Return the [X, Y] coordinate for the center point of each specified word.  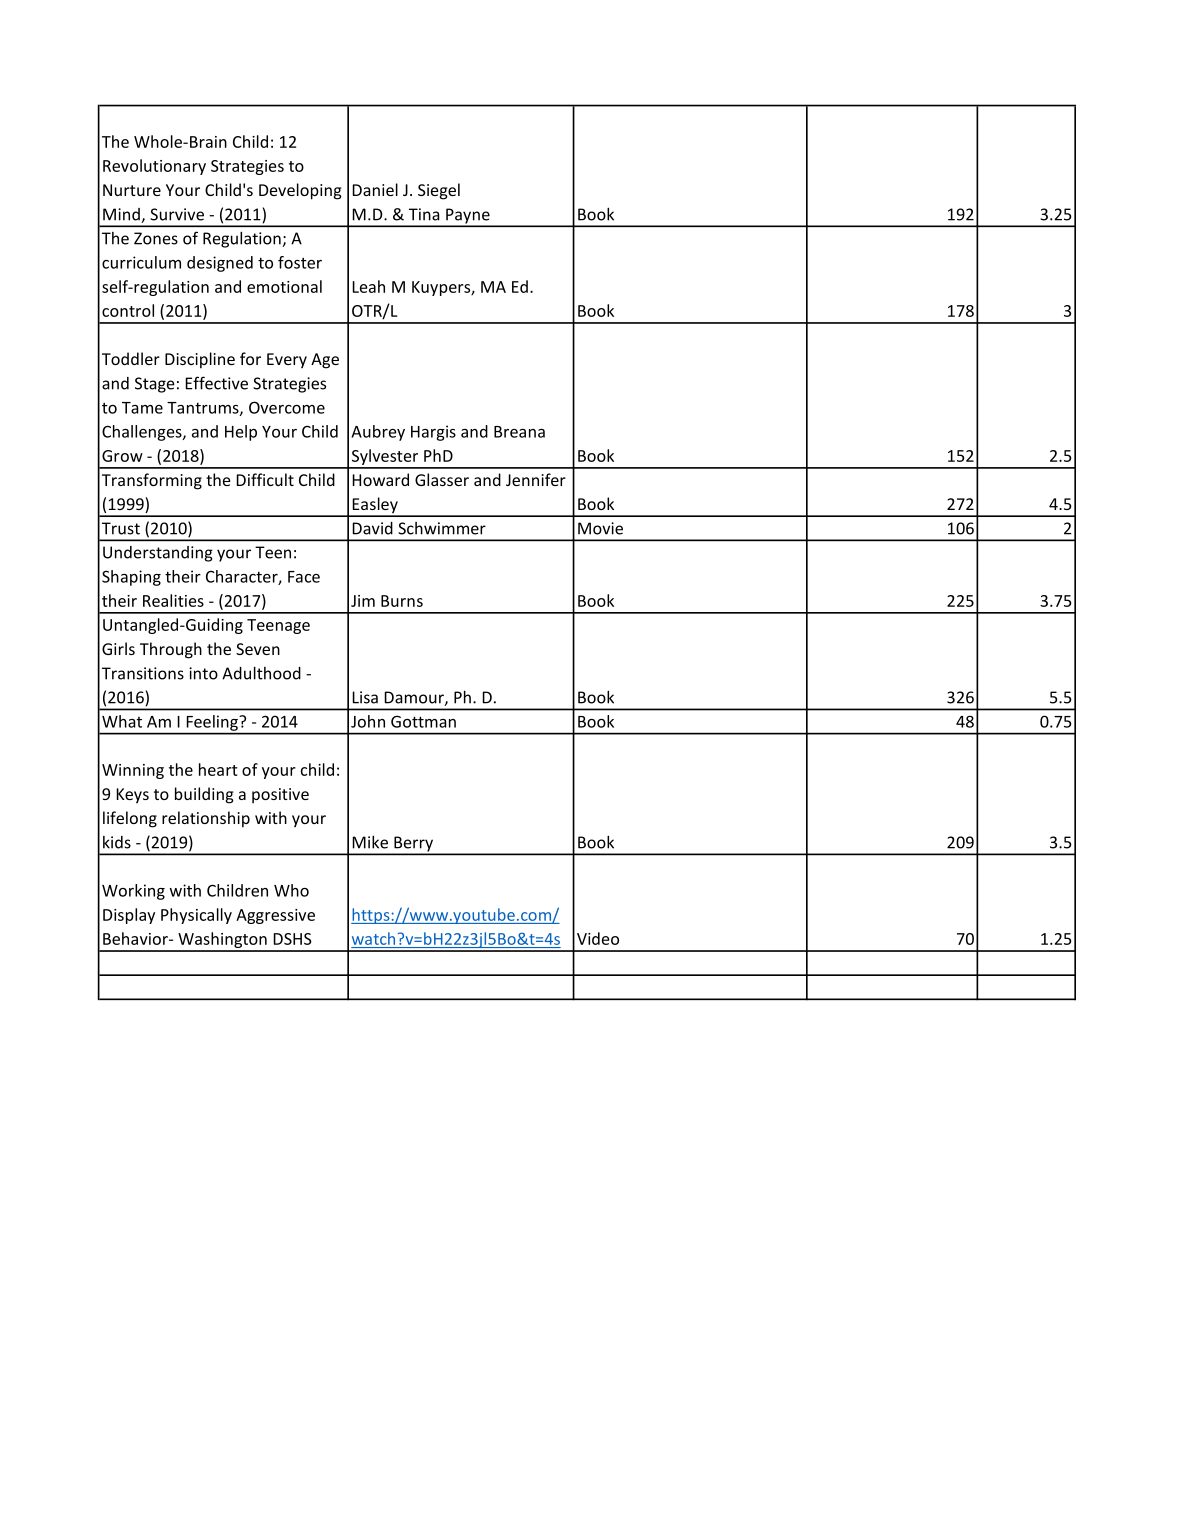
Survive [177, 214]
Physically [196, 916]
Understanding [158, 554]
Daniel [375, 189]
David [372, 528]
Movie [600, 528]
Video [598, 938]
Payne [468, 217]
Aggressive [275, 916]
